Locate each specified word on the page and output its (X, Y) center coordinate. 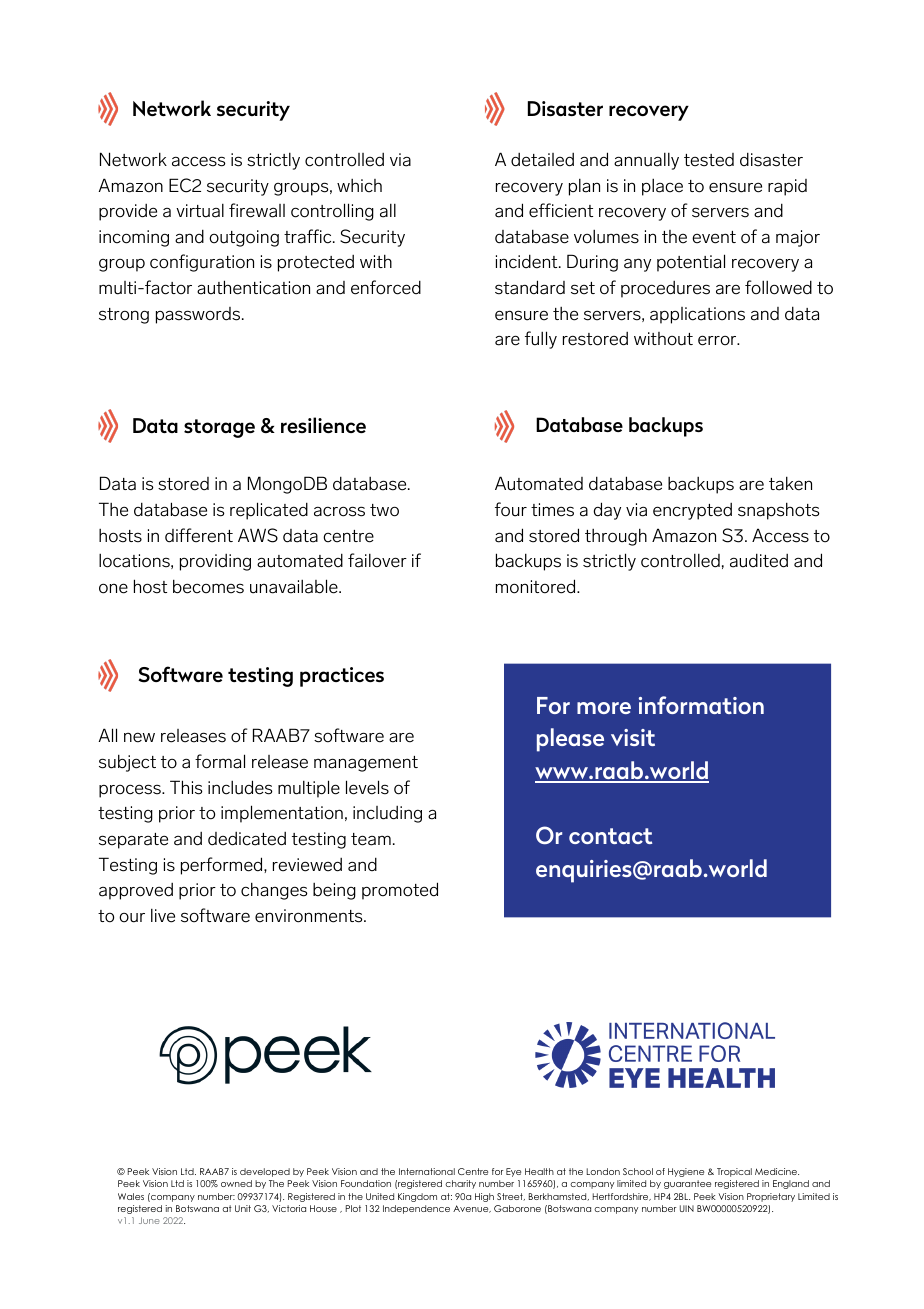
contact (610, 836)
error (718, 340)
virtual (200, 211)
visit (633, 737)
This (186, 787)
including (387, 814)
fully (541, 340)
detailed (542, 160)
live (163, 916)
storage (219, 428)
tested (709, 160)
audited (759, 560)
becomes (208, 586)
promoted (400, 891)
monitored (537, 586)
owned (236, 1183)
